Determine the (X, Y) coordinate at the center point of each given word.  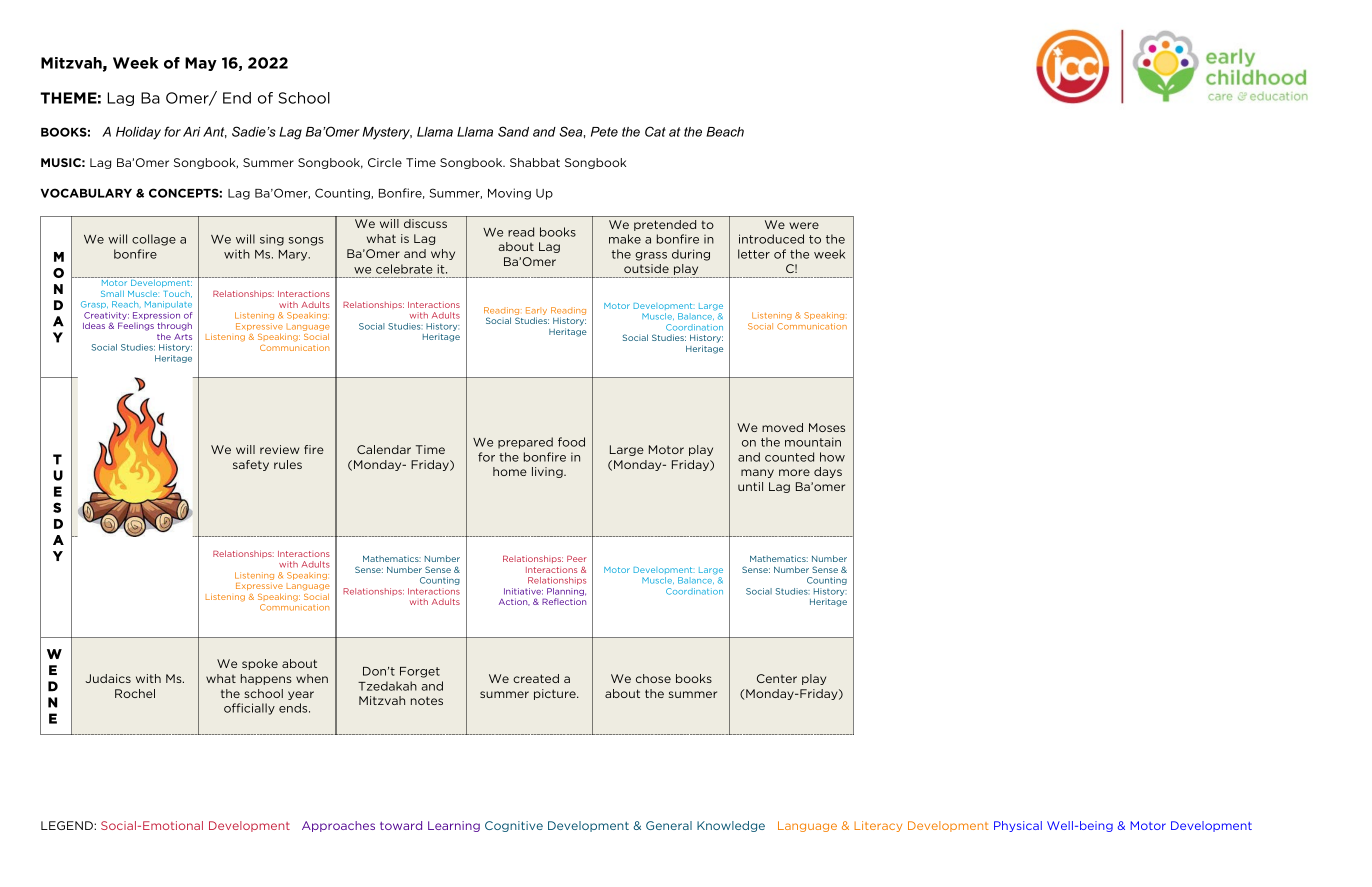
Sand (513, 131)
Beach (725, 132)
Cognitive (514, 826)
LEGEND (68, 825)
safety (251, 465)
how (832, 457)
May (201, 64)
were (804, 225)
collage (154, 240)
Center (777, 678)
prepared (525, 443)
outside (646, 268)
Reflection (564, 601)
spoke (260, 664)
